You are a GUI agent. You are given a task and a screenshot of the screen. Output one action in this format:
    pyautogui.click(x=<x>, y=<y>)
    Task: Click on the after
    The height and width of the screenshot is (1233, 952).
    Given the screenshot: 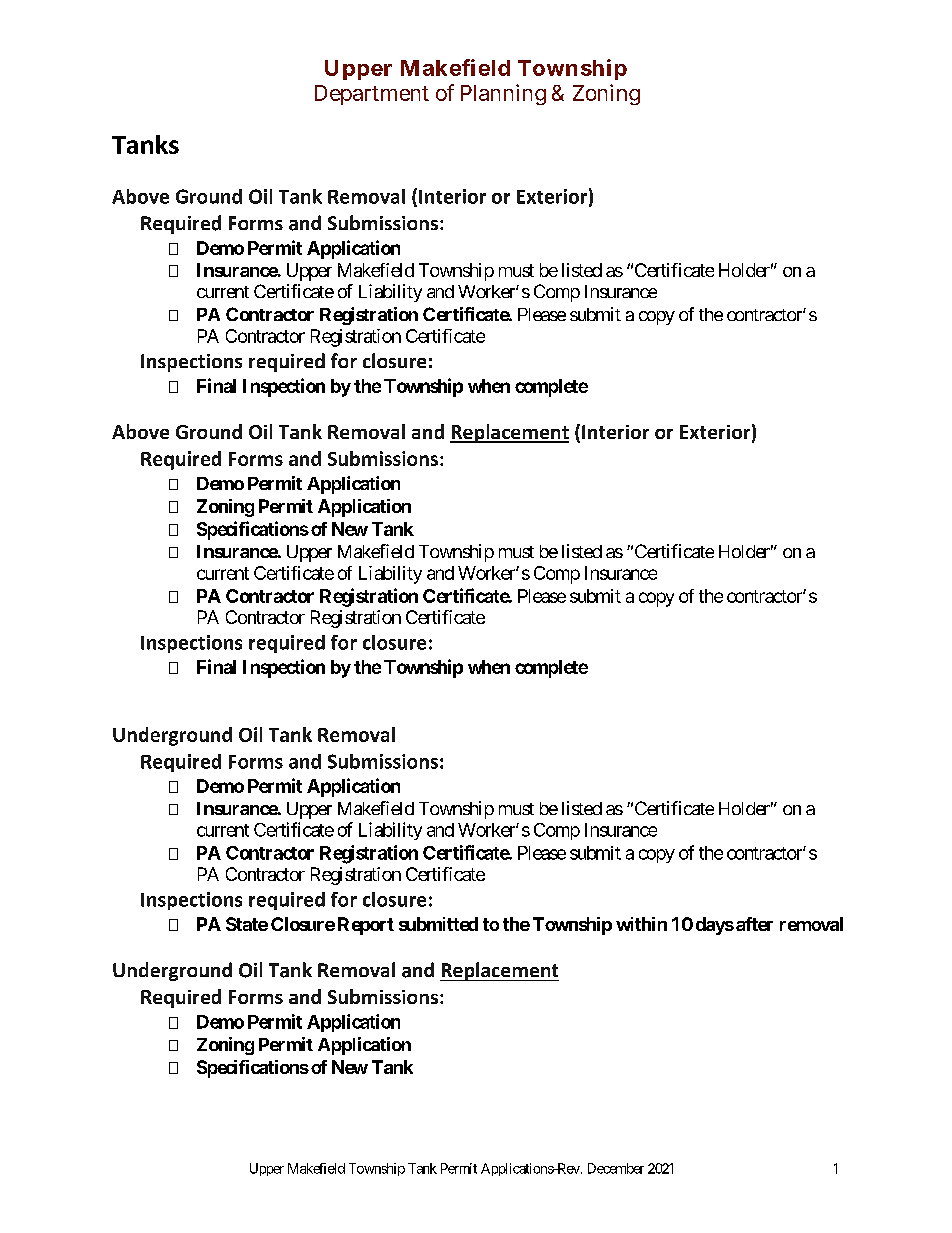 What is the action you would take?
    pyautogui.click(x=754, y=924)
